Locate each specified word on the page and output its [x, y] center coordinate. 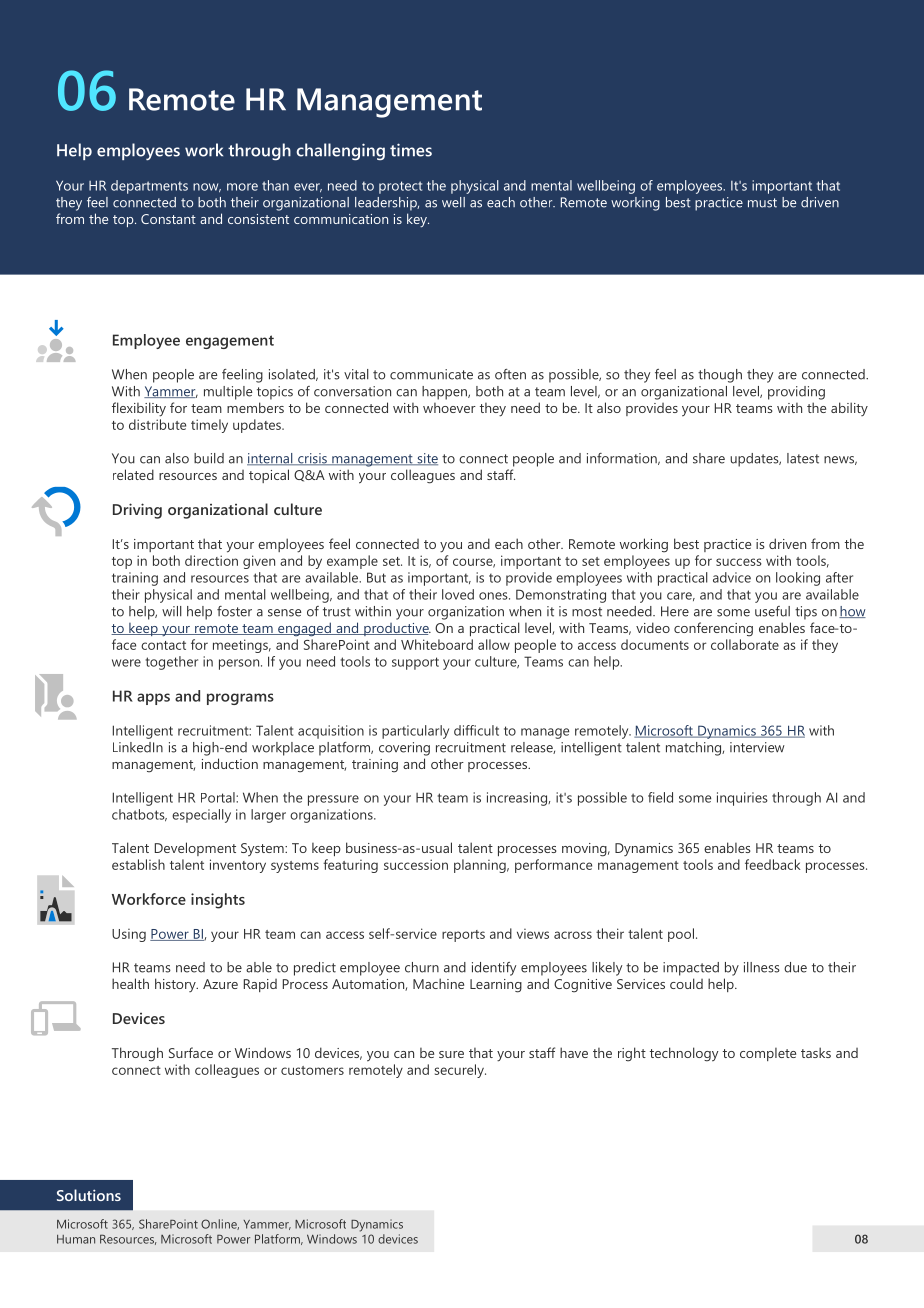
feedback [773, 864]
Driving [137, 511]
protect [400, 187]
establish [138, 864]
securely [460, 1071]
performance [553, 866]
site [426, 459]
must [762, 203]
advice [732, 577]
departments [149, 187]
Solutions [89, 1195]
